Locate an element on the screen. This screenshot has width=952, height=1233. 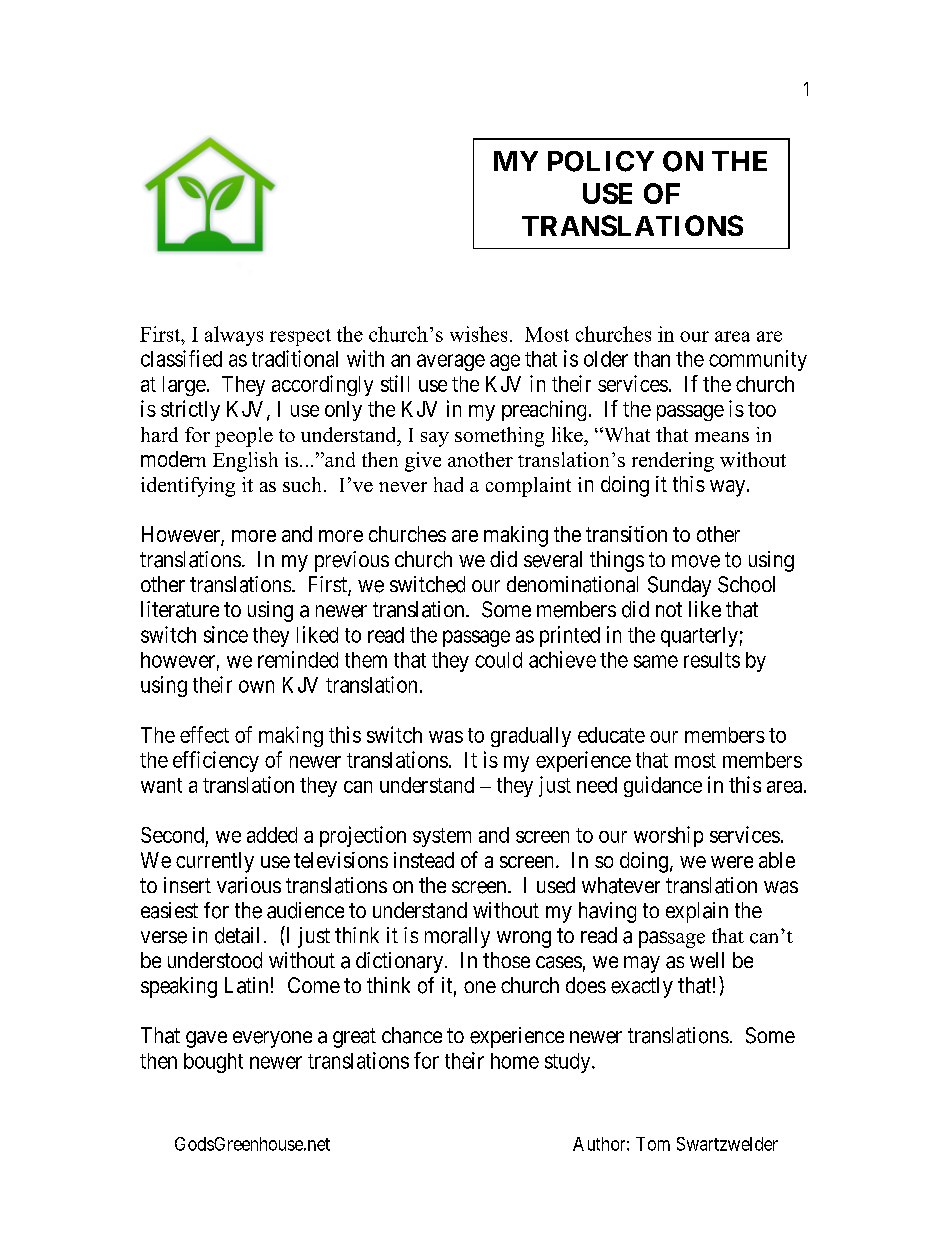
people is located at coordinates (244, 437).
